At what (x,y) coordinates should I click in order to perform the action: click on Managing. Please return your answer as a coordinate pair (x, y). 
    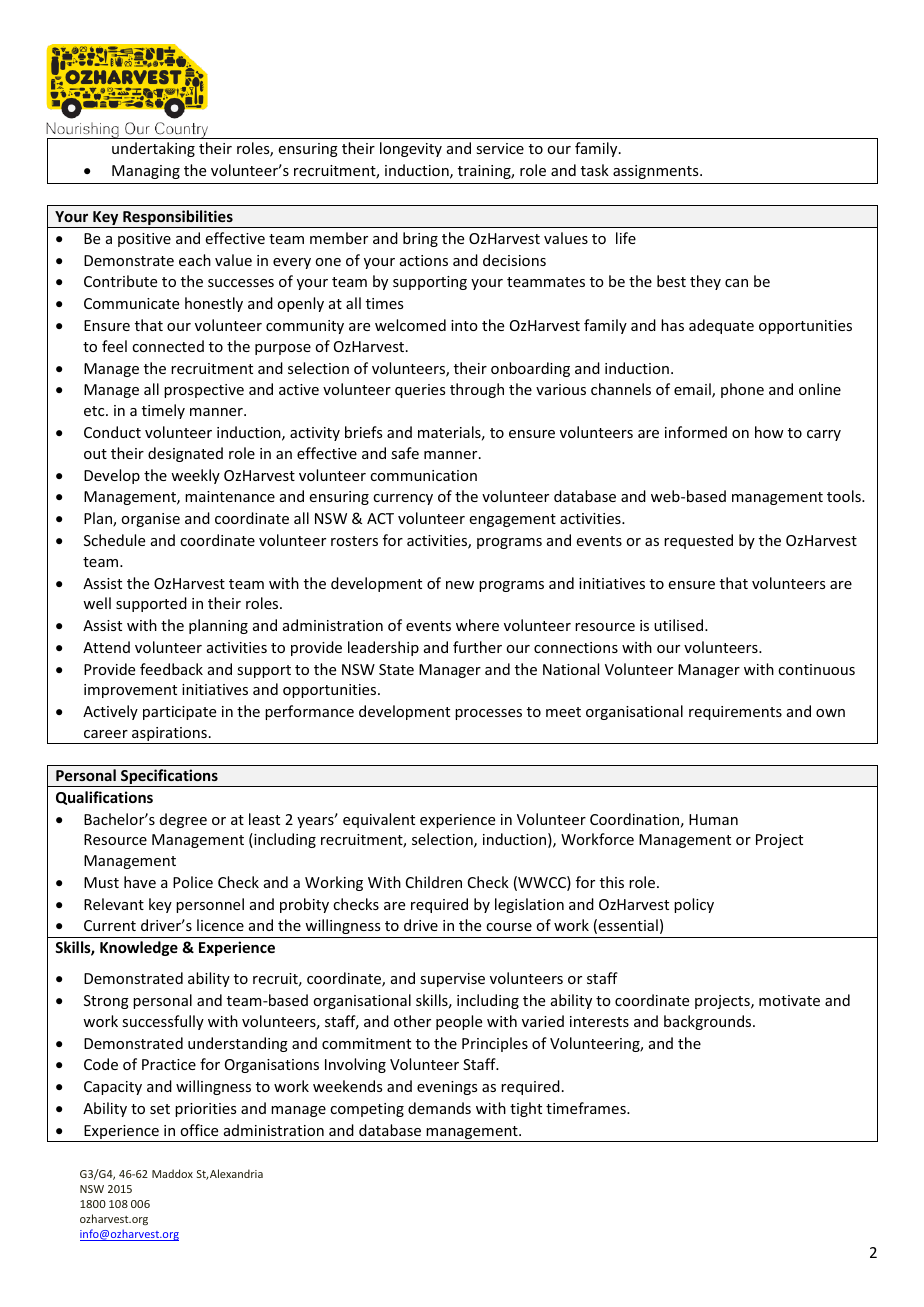
    Looking at the image, I should click on (146, 172).
